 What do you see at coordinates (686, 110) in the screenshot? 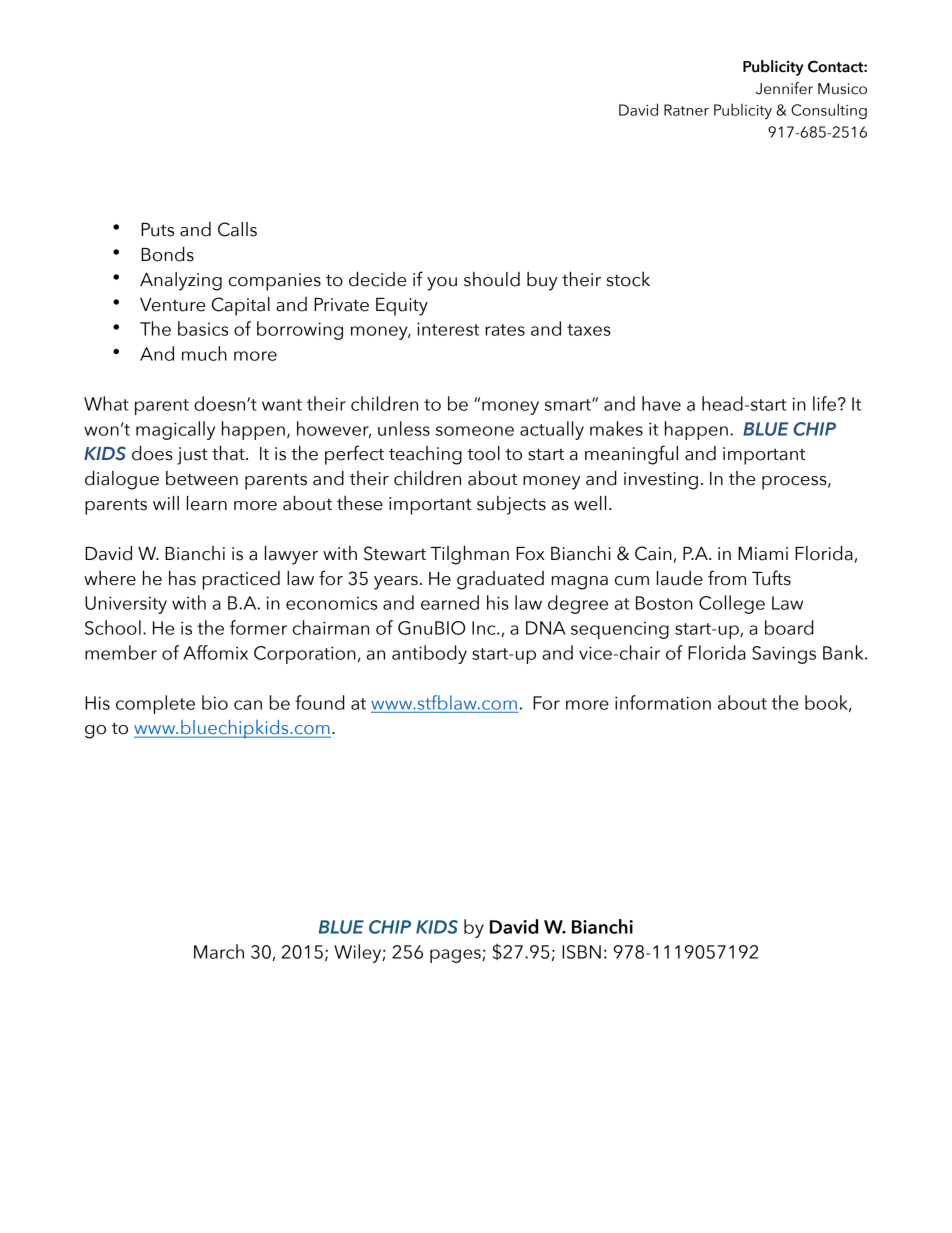
I see `Ratner` at bounding box center [686, 110].
